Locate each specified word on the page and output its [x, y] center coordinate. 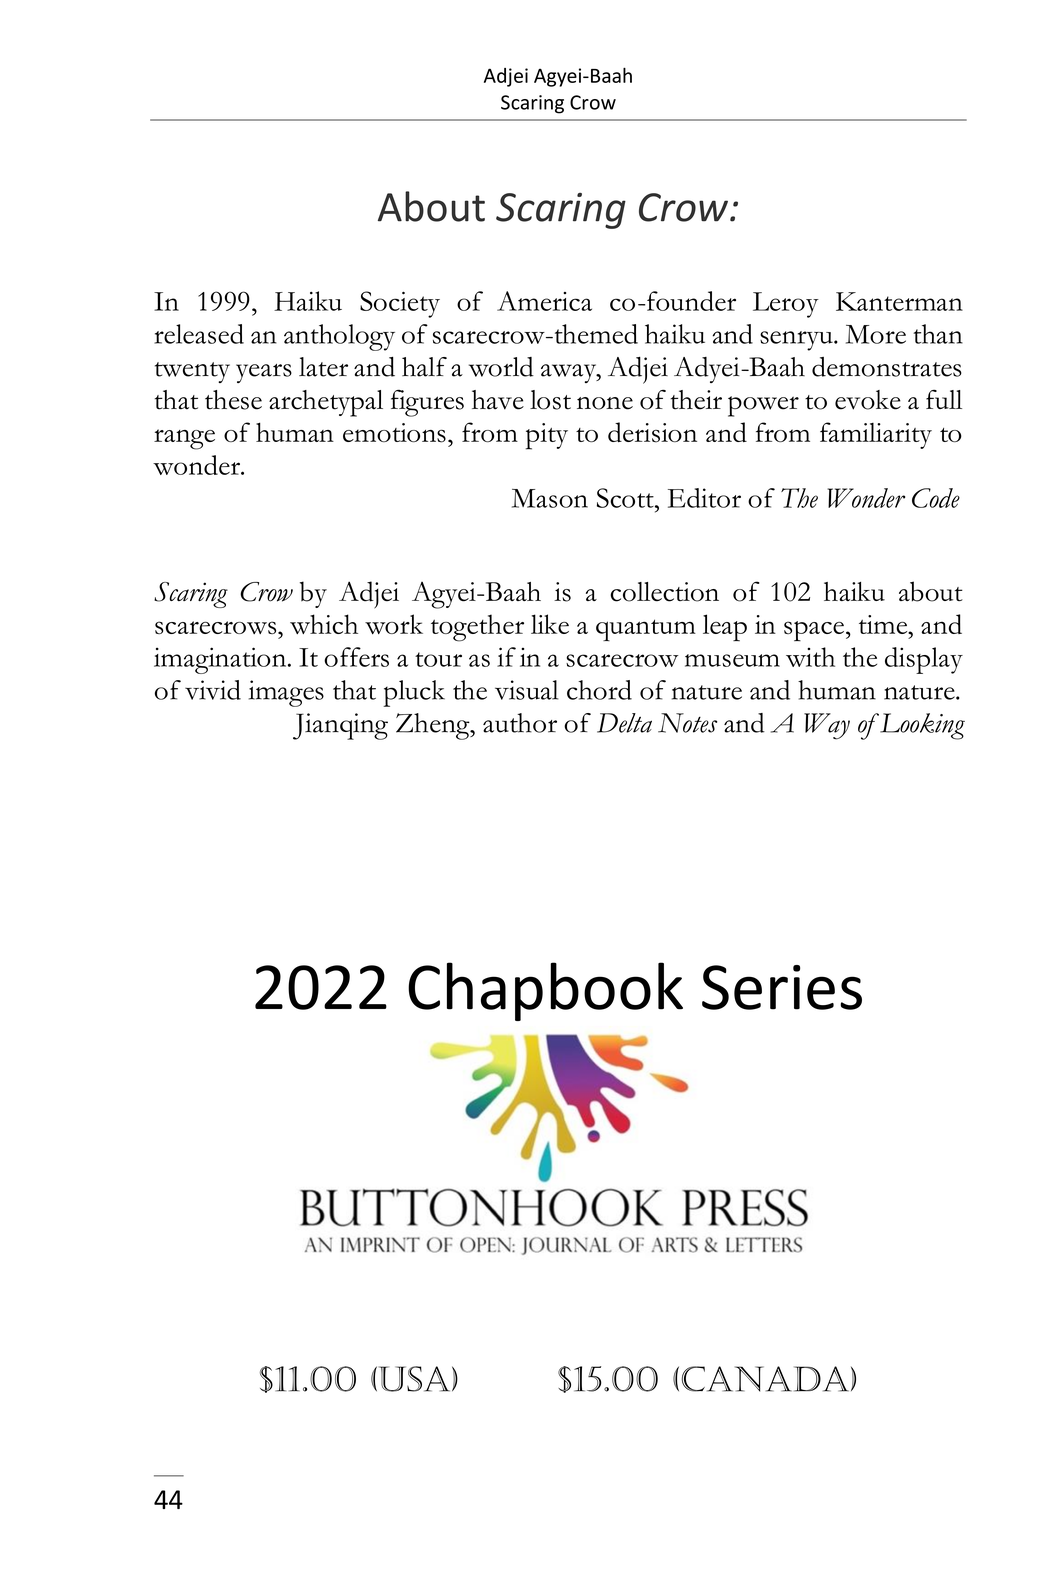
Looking [921, 726]
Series [782, 987]
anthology [339, 337]
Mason [550, 498]
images [286, 693]
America [544, 301]
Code [936, 498]
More [876, 334]
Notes [687, 723]
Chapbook [545, 991]
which [324, 624]
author [520, 723]
